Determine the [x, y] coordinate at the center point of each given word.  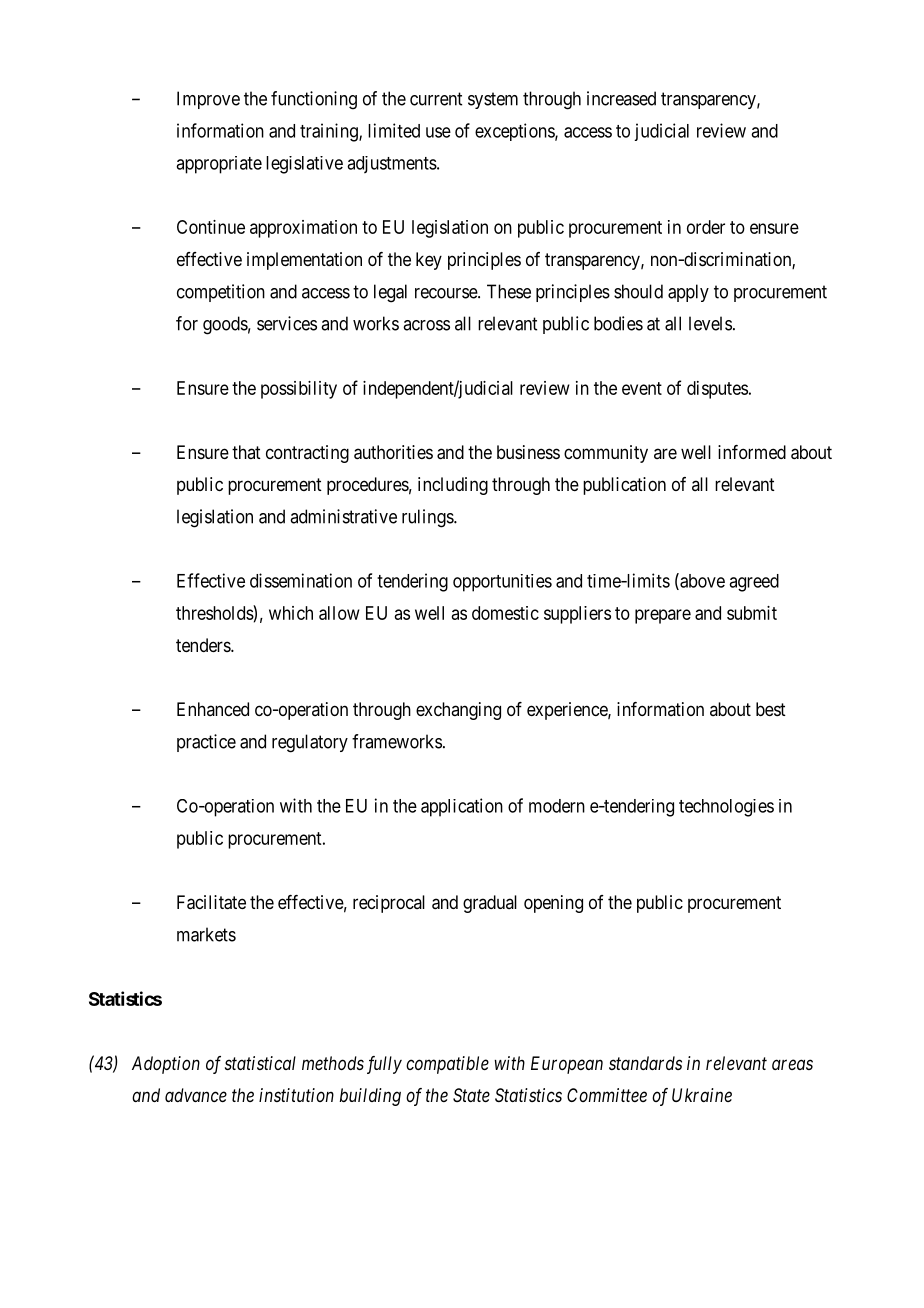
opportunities [502, 583]
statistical [260, 1063]
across [426, 325]
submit [752, 613]
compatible [447, 1065]
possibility [299, 390]
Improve [208, 100]
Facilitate [211, 902]
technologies [726, 808]
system [493, 100]
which [291, 613]
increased [621, 98]
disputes [717, 390]
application [462, 807]
